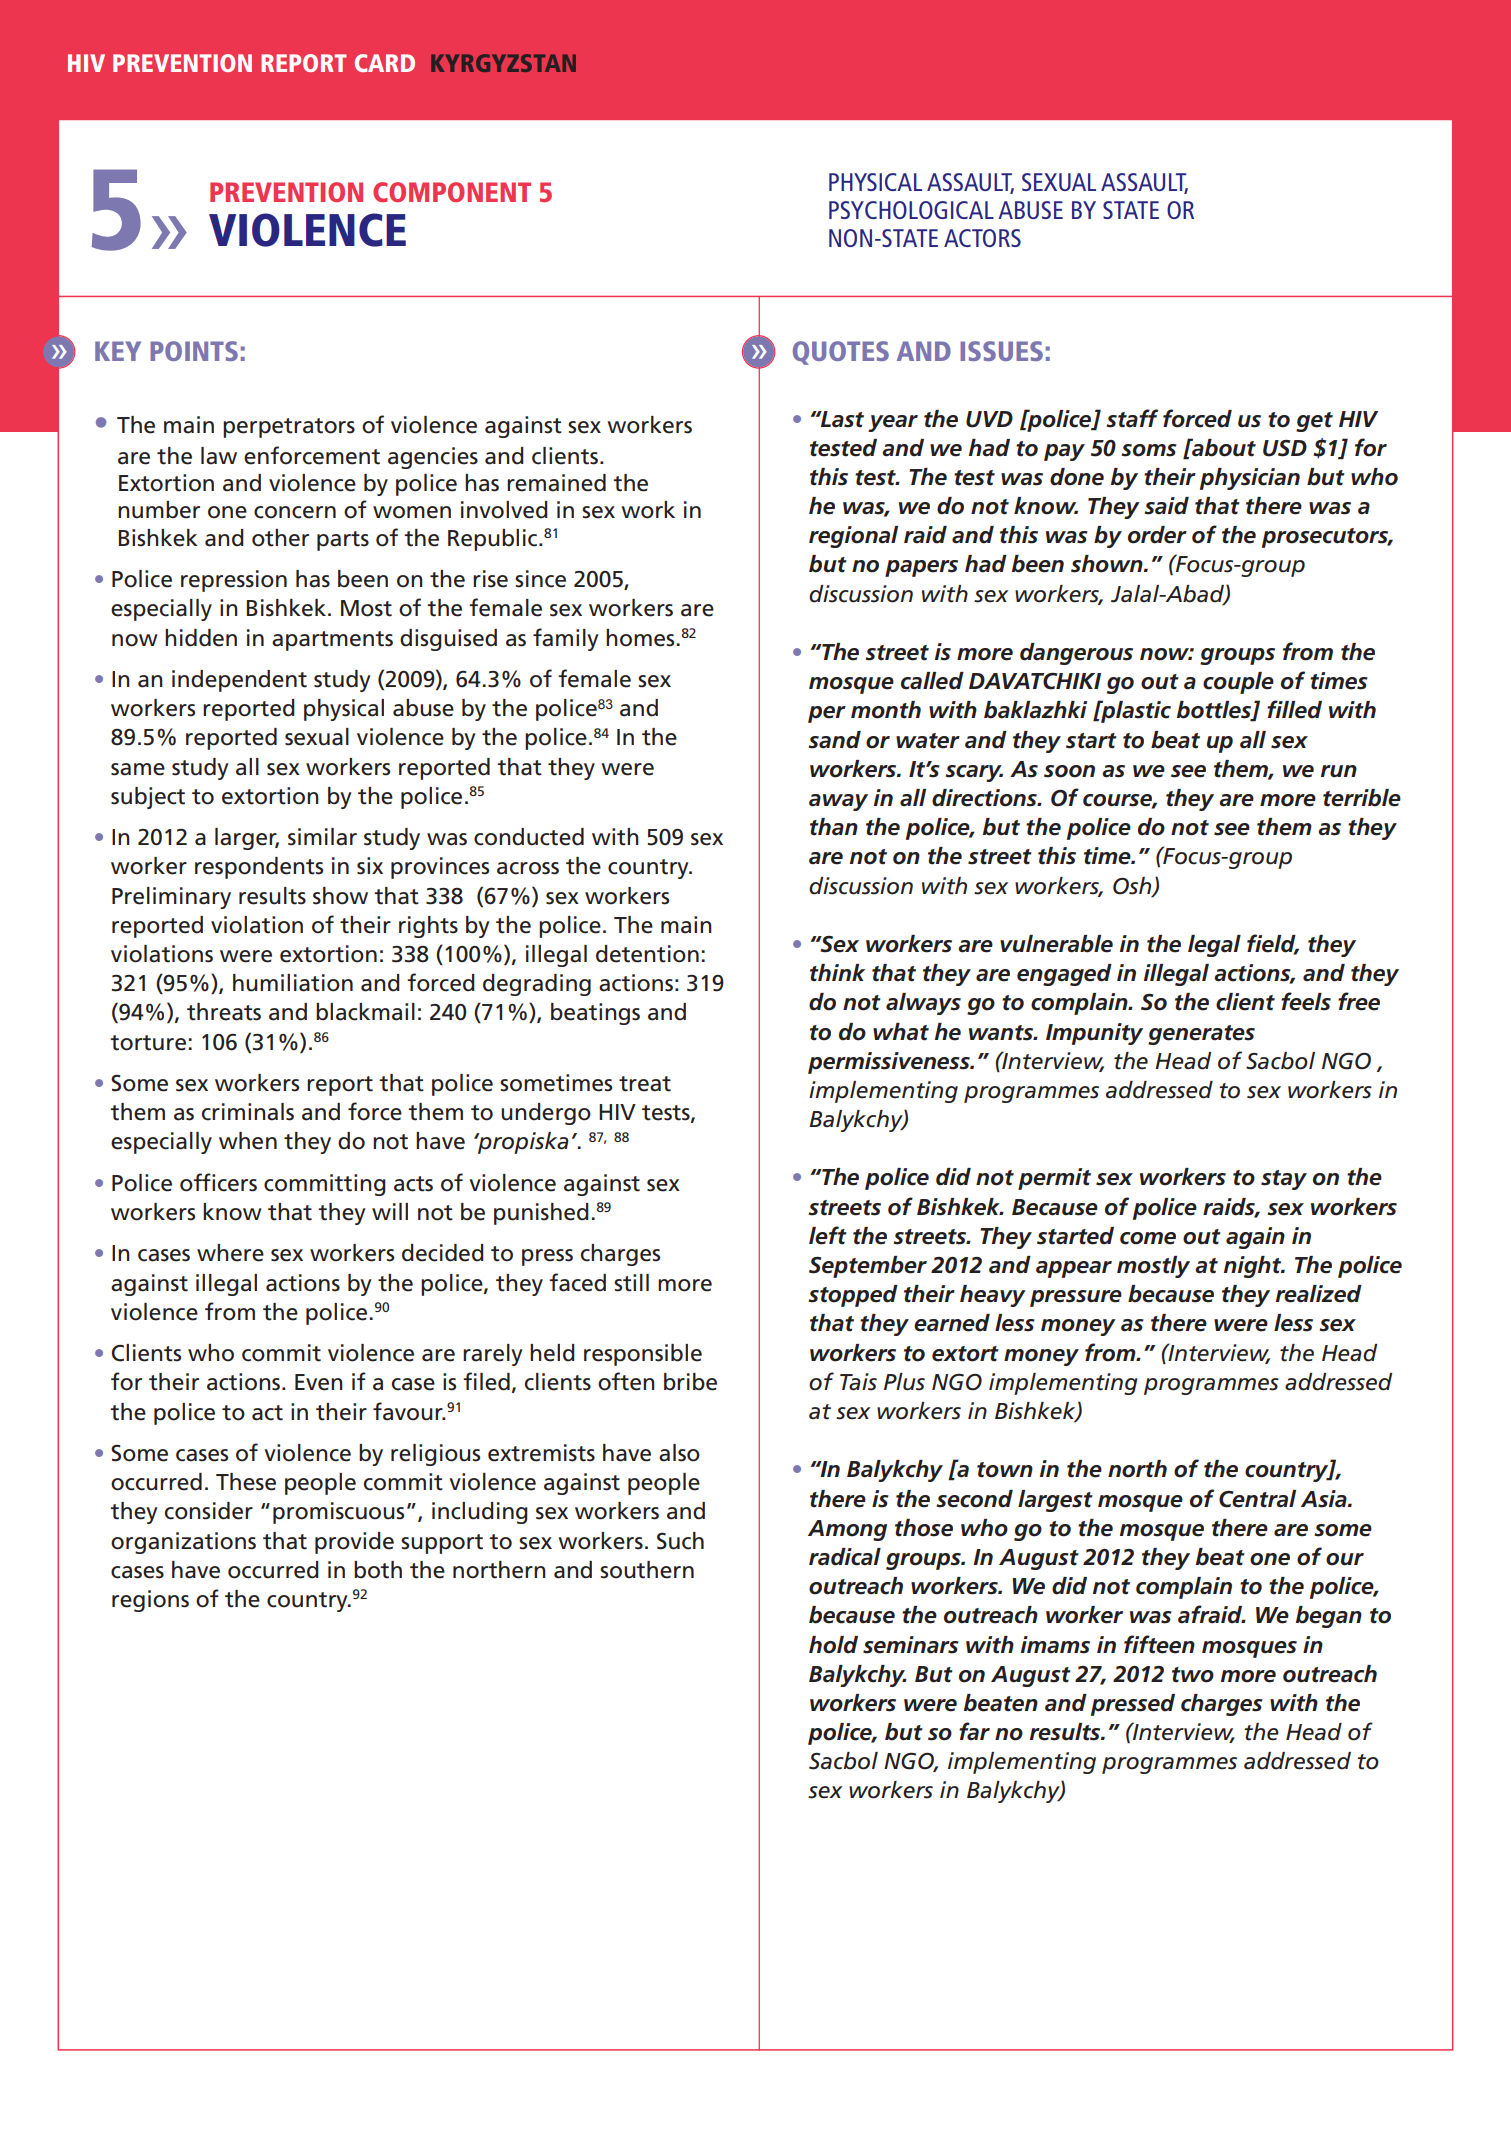 The height and width of the document is (2137, 1511). I want to click on still, so click(631, 1283).
